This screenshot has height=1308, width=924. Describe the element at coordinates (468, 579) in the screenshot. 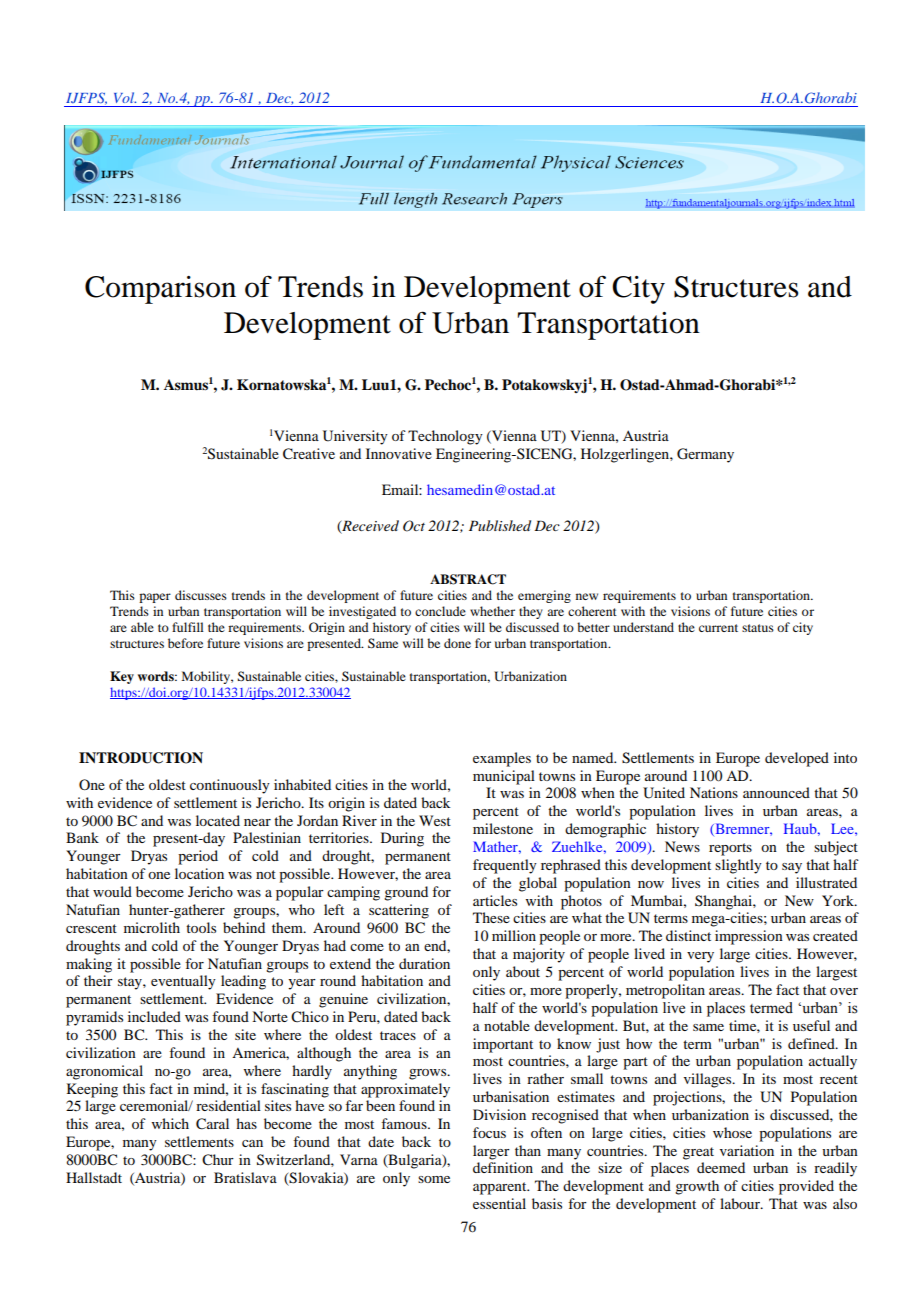

I see `ABSTRACT` at that location.
